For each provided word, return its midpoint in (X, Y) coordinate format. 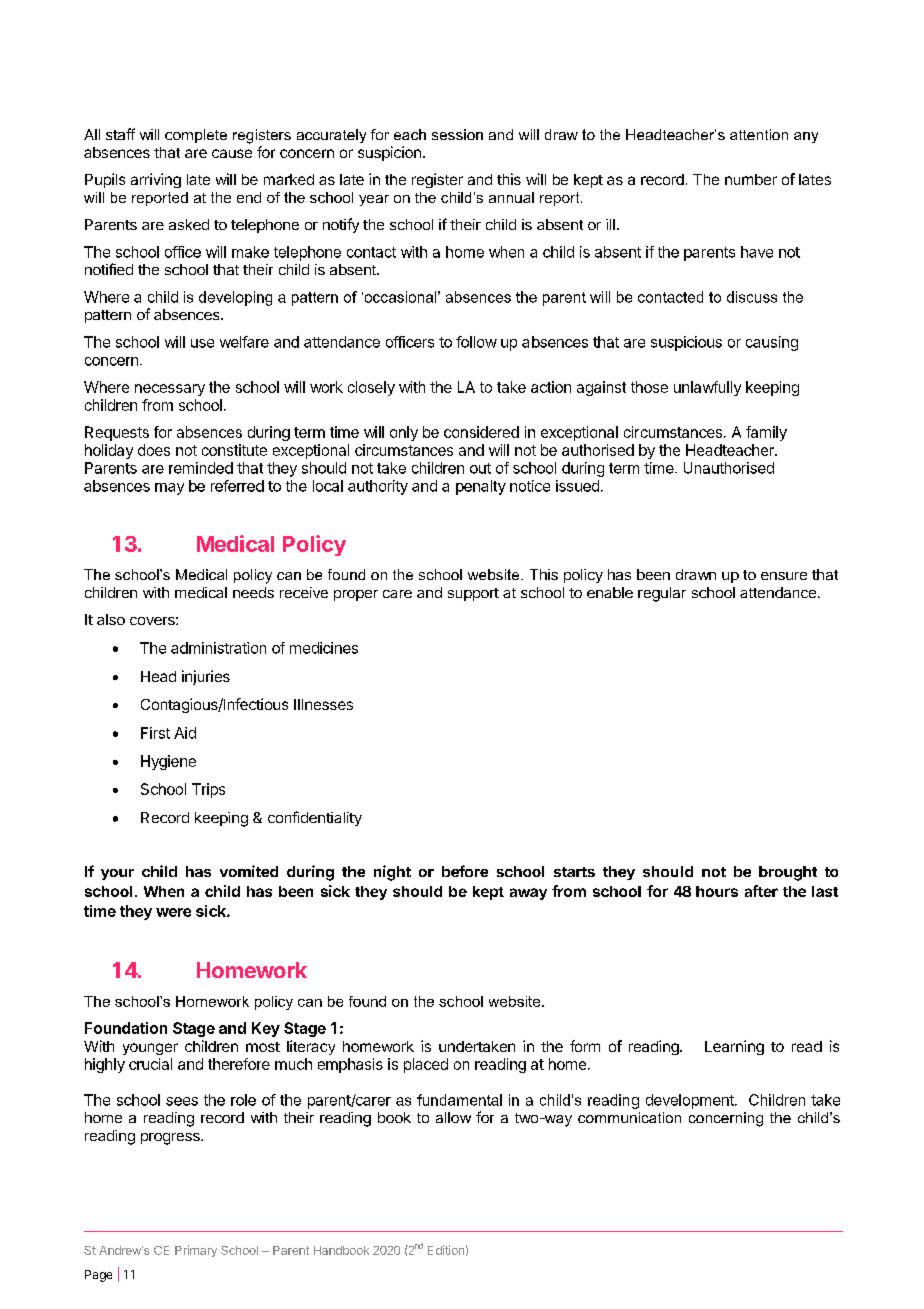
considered (481, 432)
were (173, 912)
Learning (734, 1047)
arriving (156, 180)
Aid (185, 733)
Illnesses (323, 704)
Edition (446, 1250)
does (154, 450)
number (751, 179)
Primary (196, 1251)
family (766, 433)
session (457, 134)
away (528, 894)
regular (662, 594)
